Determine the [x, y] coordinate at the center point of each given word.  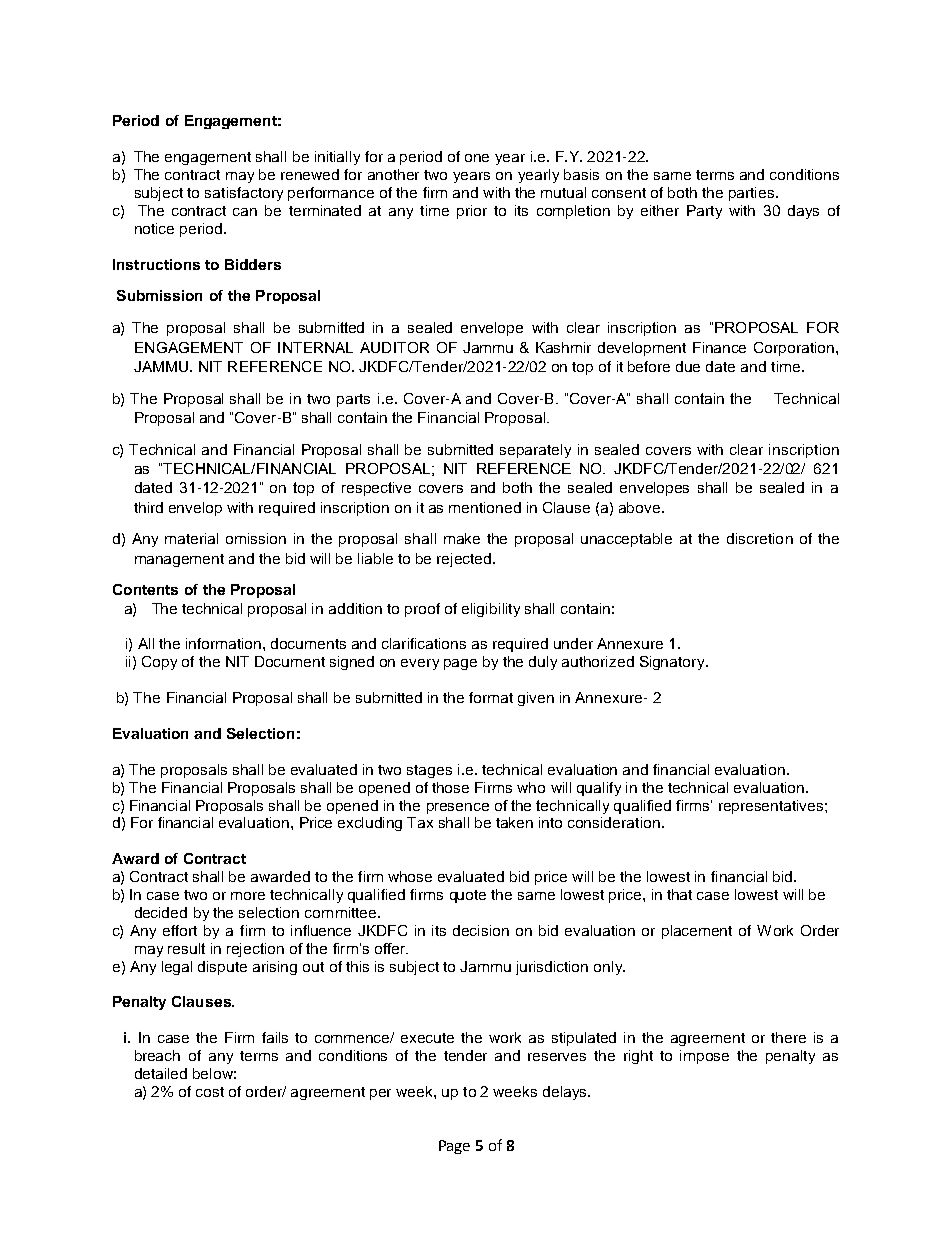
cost [210, 1092]
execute [427, 1038]
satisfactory [244, 194]
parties [753, 194]
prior [472, 212]
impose [704, 1057]
